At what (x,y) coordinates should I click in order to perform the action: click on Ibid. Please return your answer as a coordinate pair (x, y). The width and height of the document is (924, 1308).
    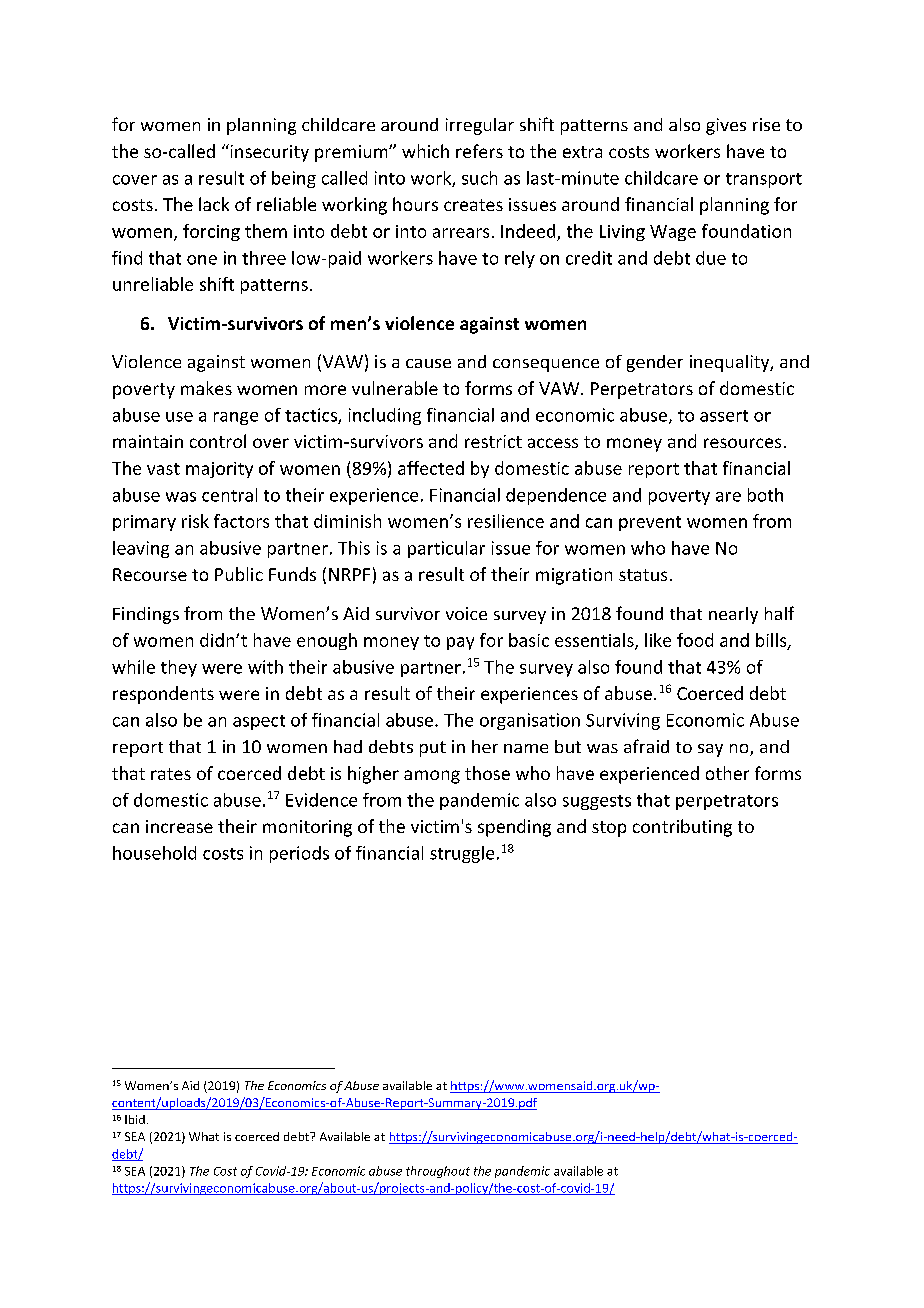
    Looking at the image, I should click on (135, 1119).
